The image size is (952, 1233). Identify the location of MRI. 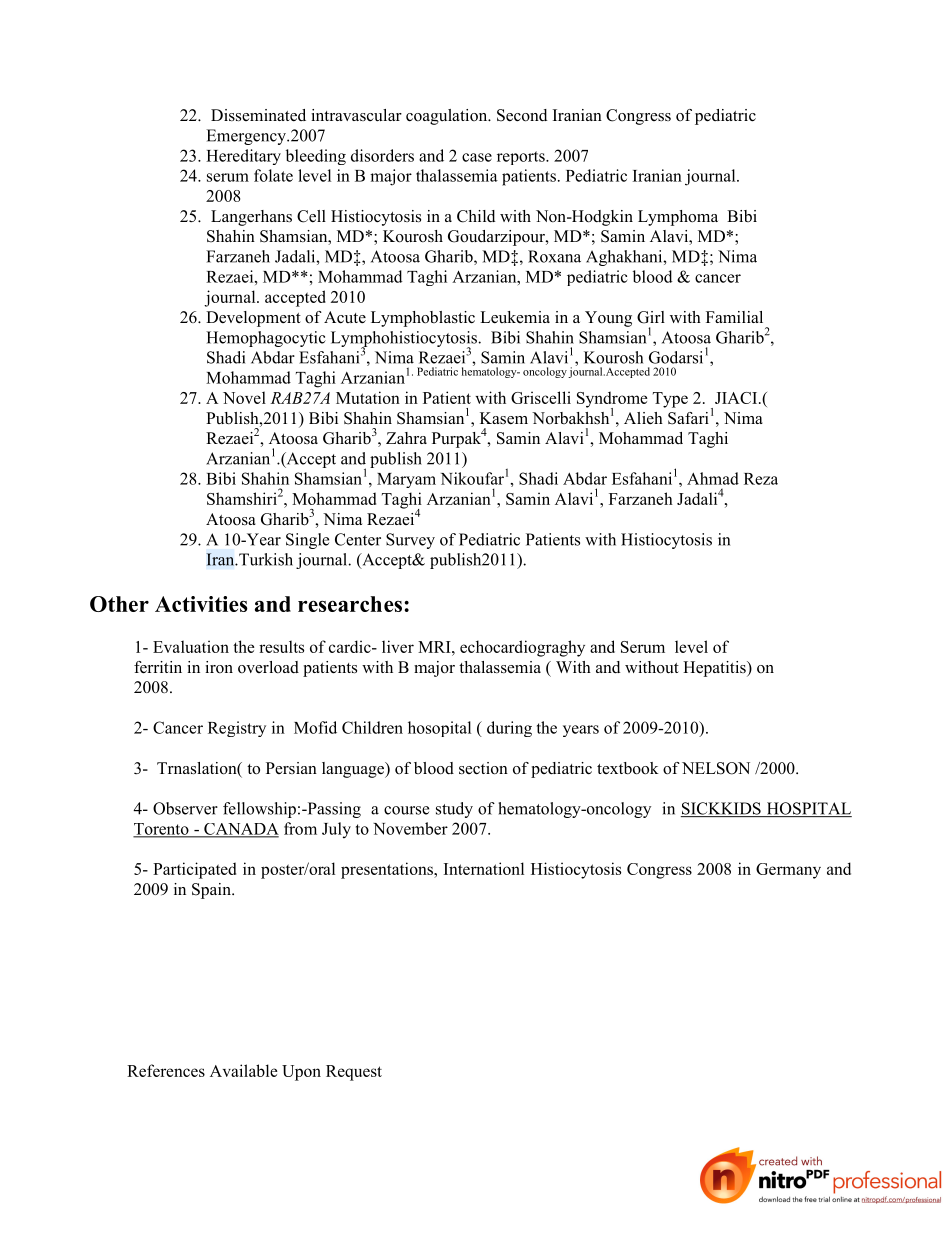
(435, 647).
